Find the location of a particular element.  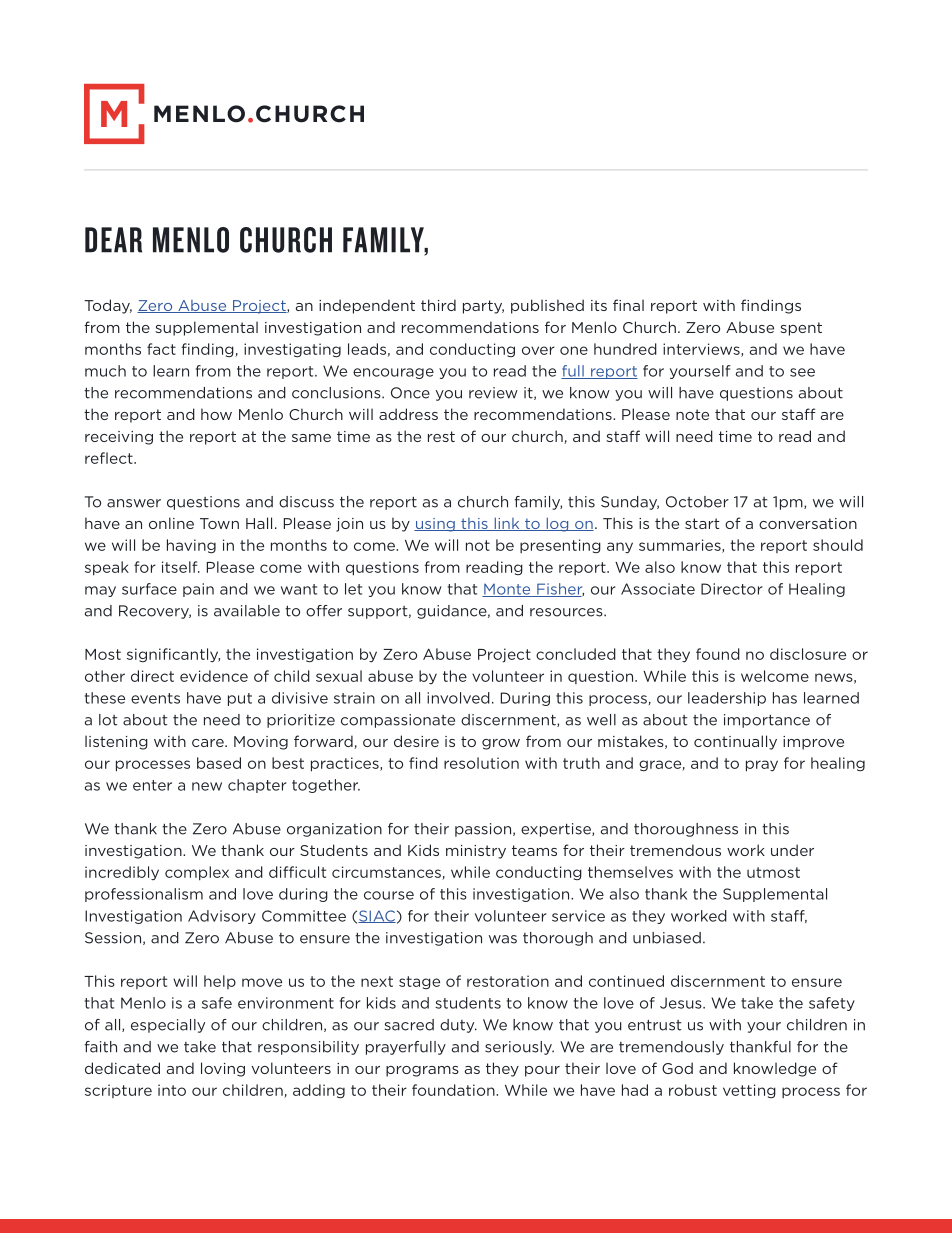

reflect is located at coordinates (110, 458).
